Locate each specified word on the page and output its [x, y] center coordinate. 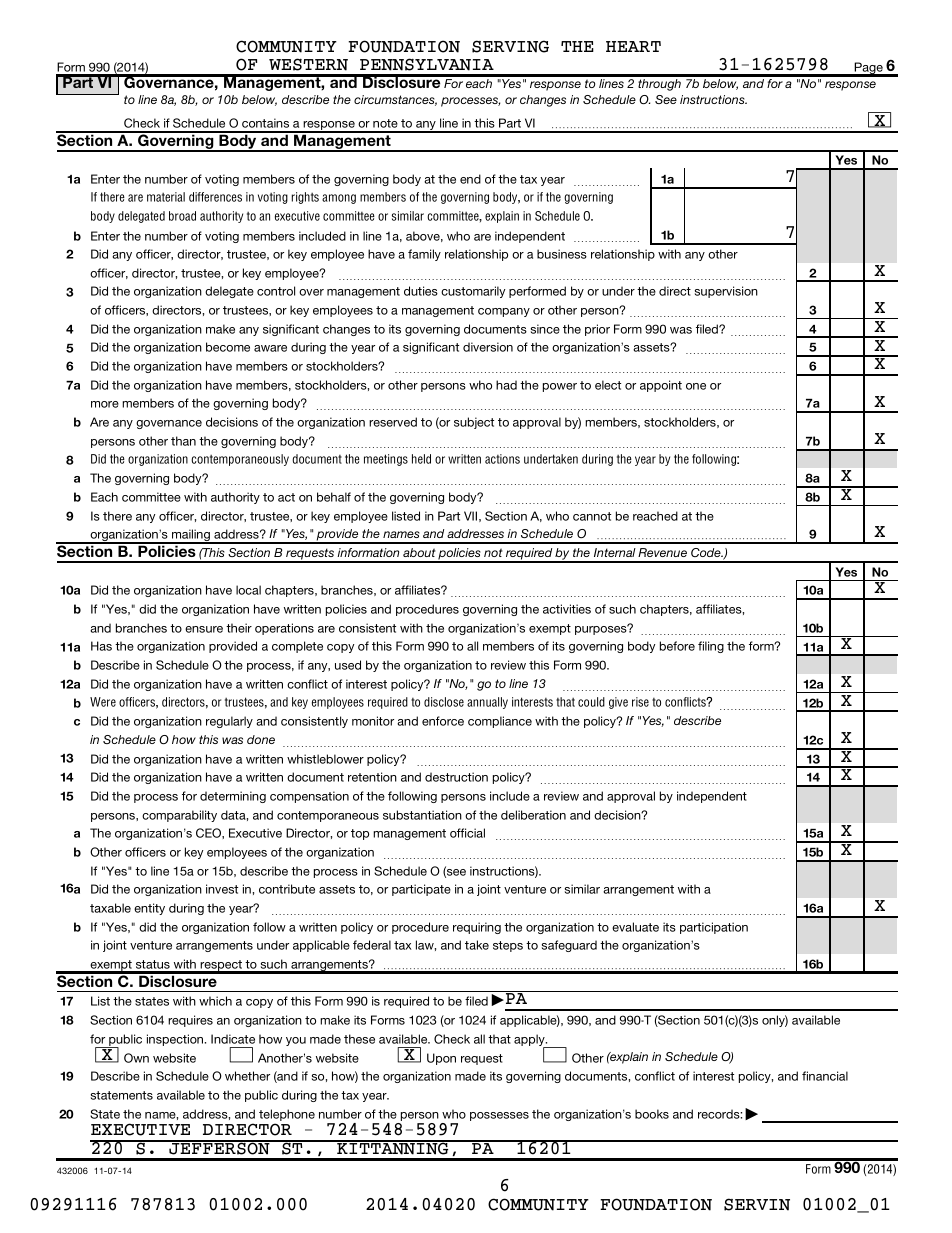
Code [707, 552]
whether [247, 1076]
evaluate [635, 927]
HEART [633, 46]
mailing [191, 536]
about [419, 552]
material [166, 197]
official [467, 833]
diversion [488, 347]
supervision [726, 292]
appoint [661, 386]
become [228, 347]
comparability [179, 816]
